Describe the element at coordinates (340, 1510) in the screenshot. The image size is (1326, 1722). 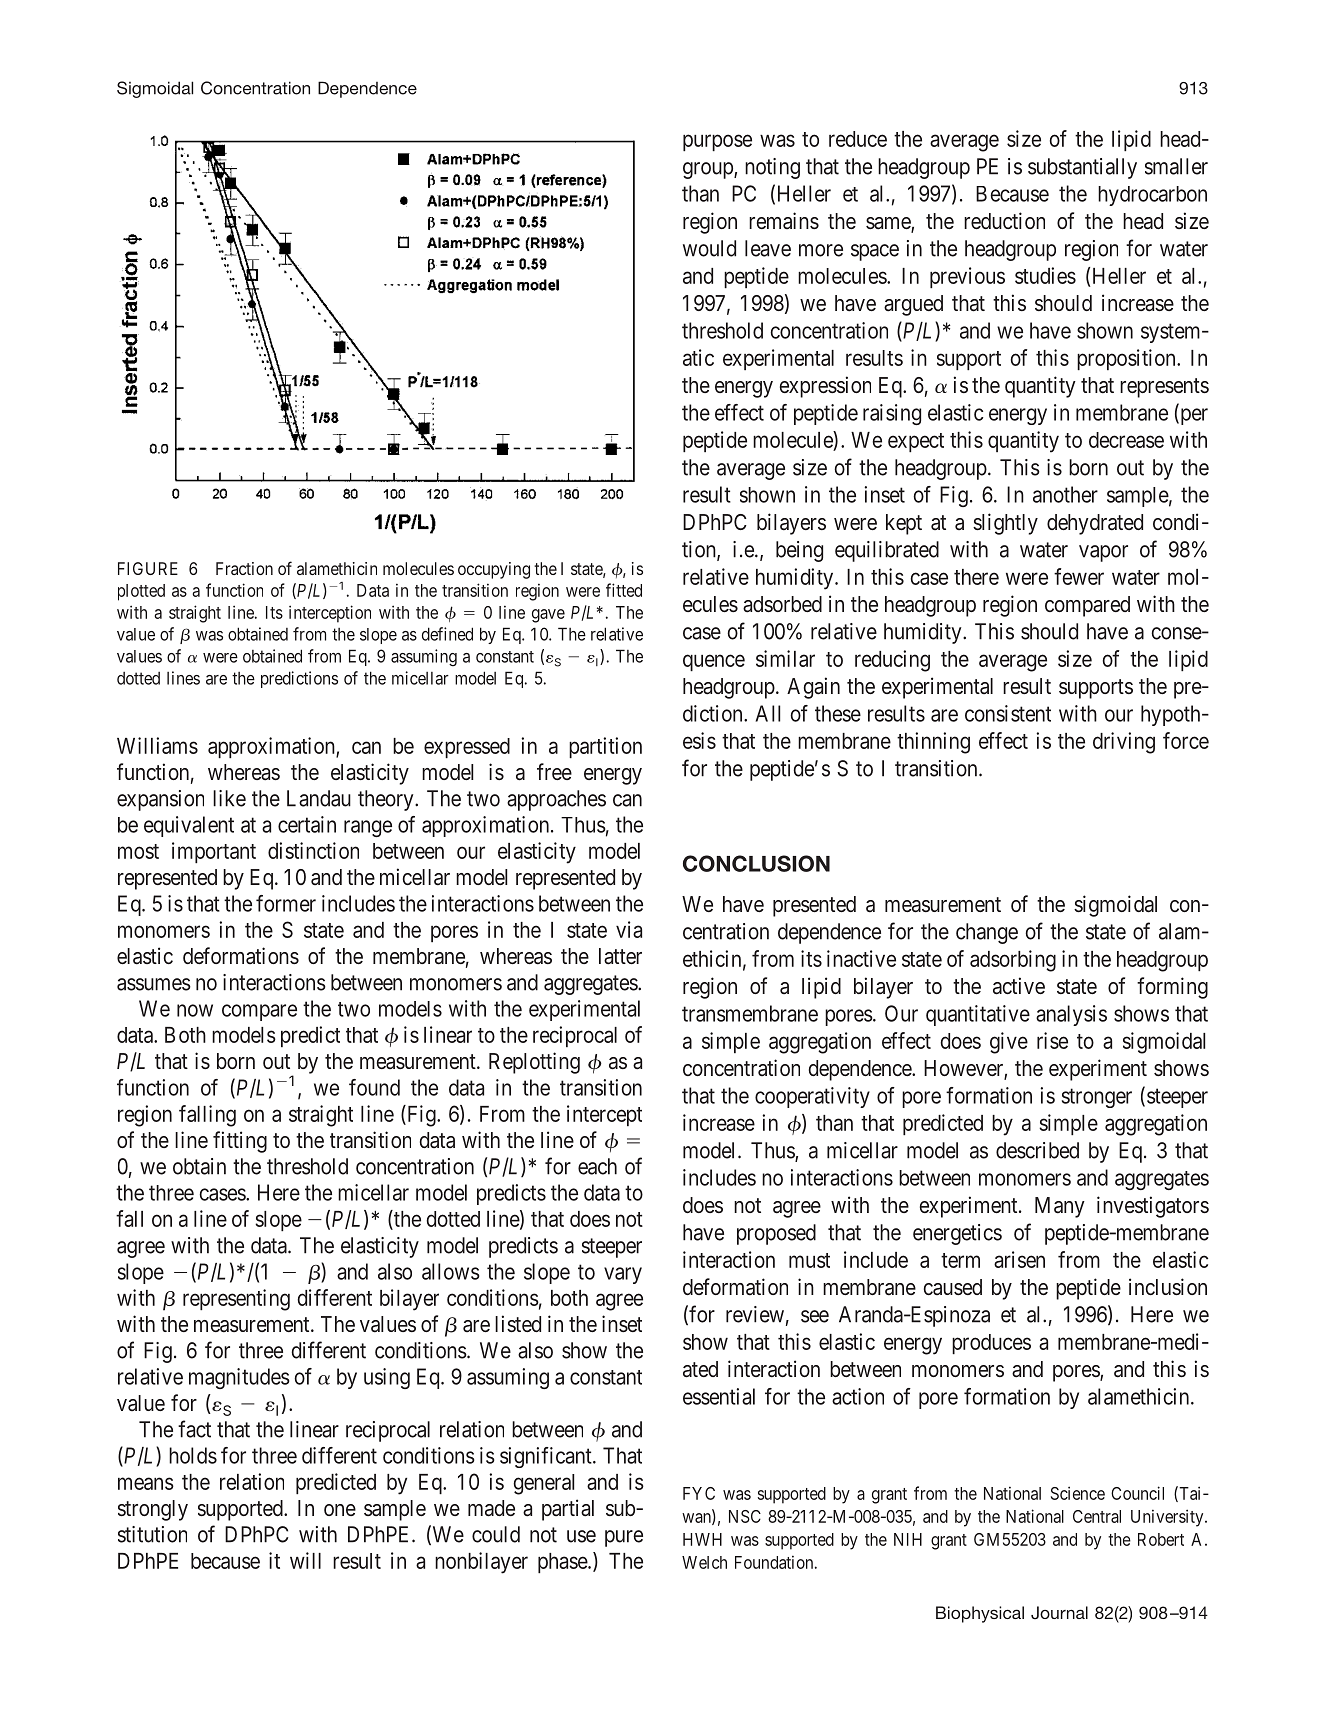
I see `one` at that location.
